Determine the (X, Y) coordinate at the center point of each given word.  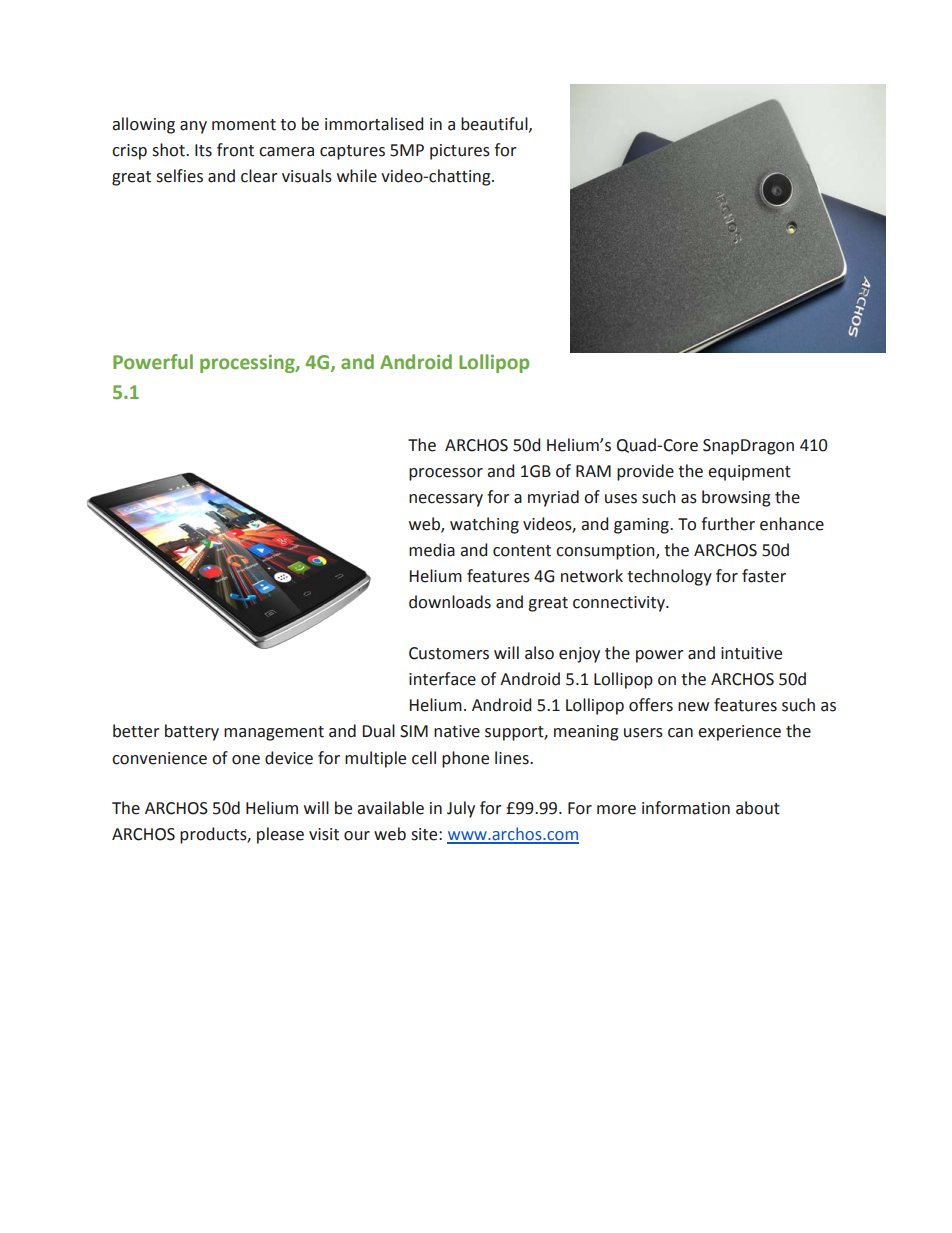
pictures (460, 152)
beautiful (495, 124)
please (280, 835)
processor (446, 474)
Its (203, 150)
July (461, 809)
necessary (446, 500)
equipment (749, 473)
